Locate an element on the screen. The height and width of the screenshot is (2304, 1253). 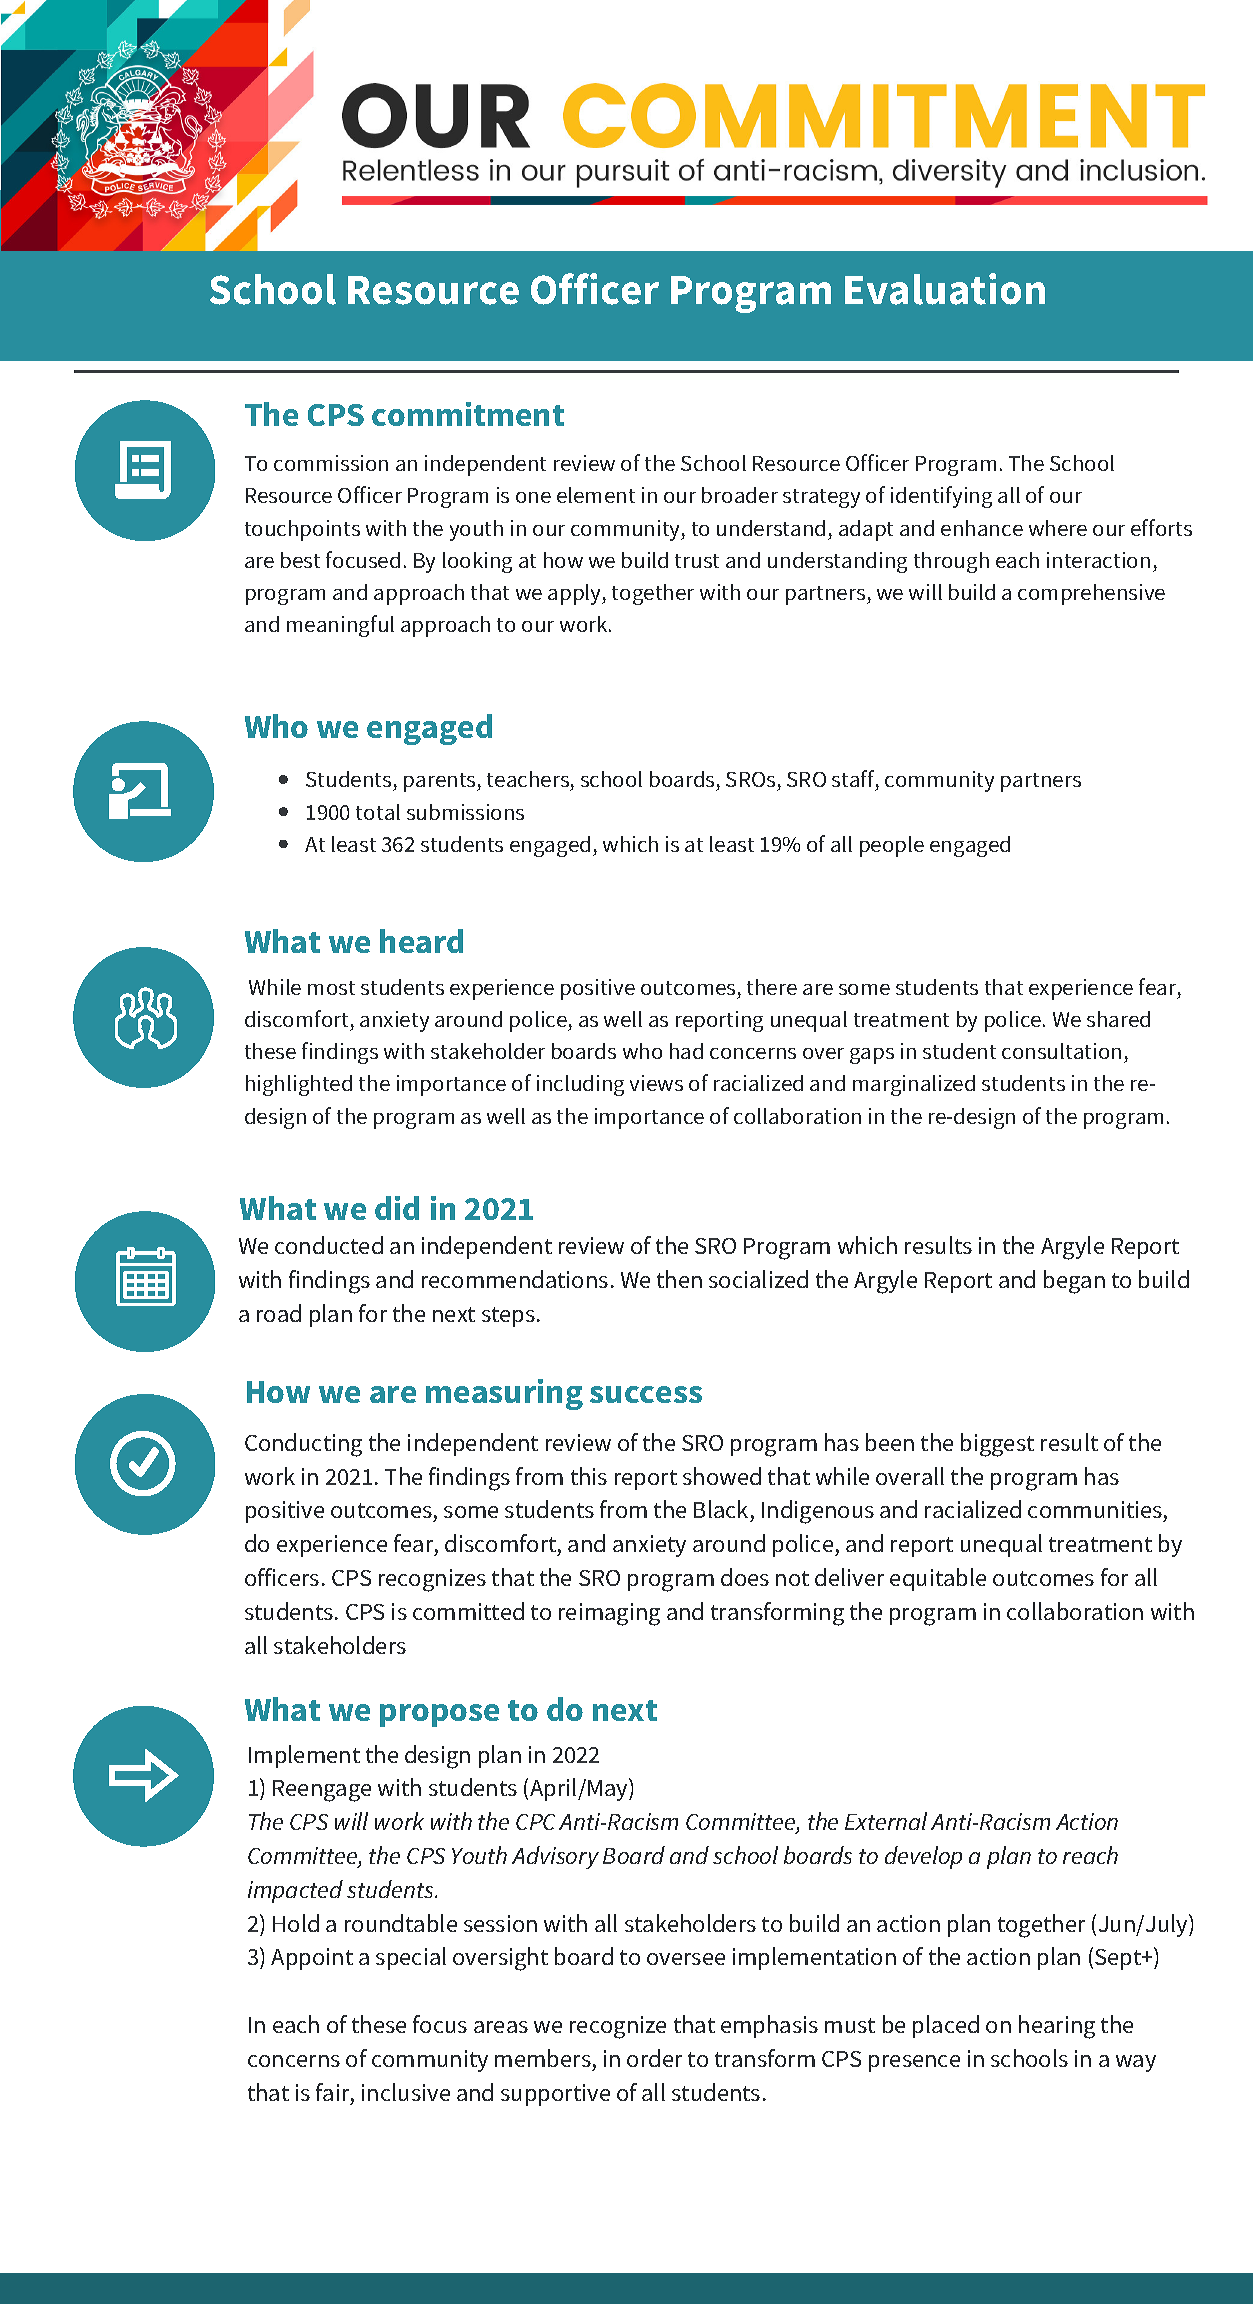
strategy is located at coordinates (821, 498).
